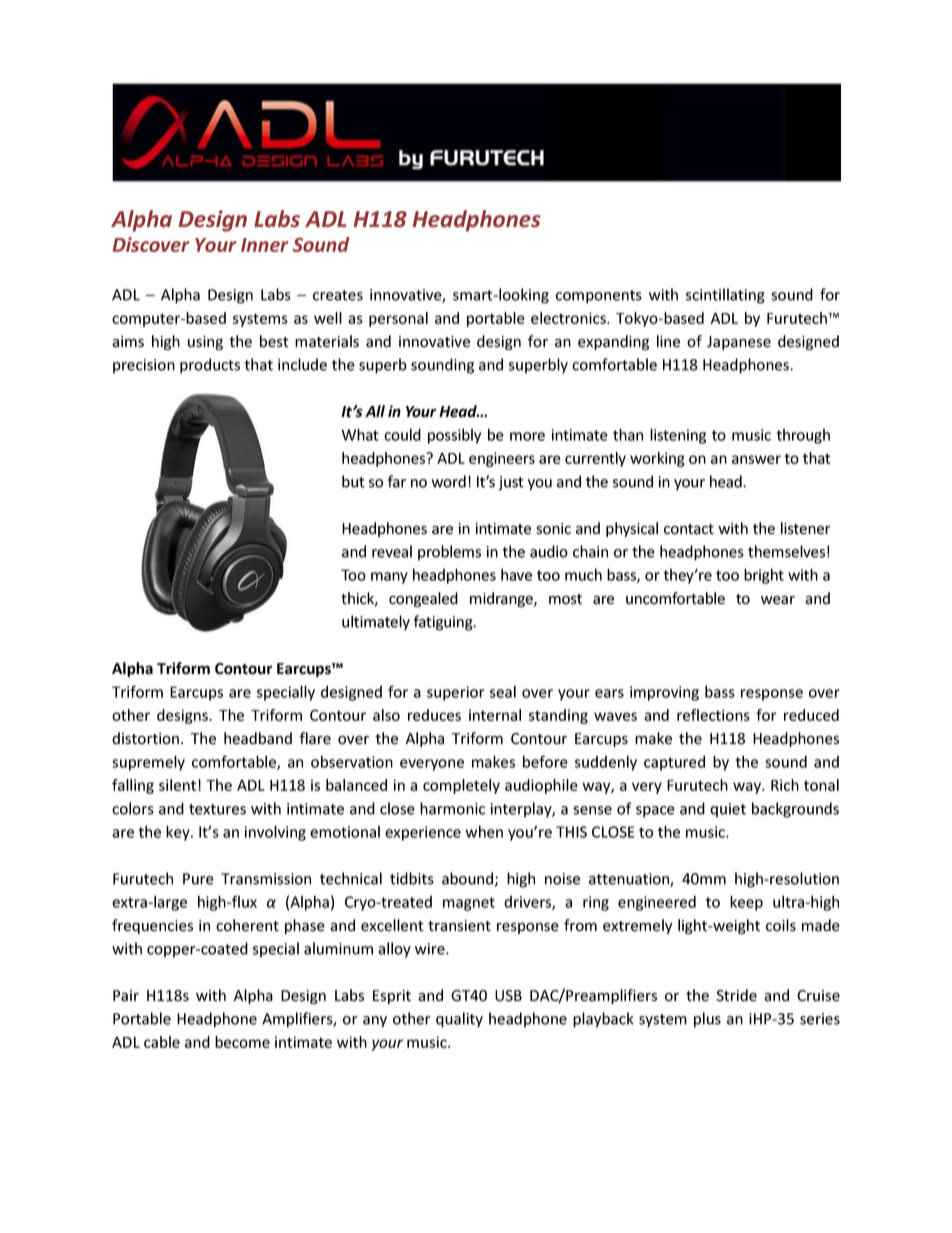  What do you see at coordinates (398, 319) in the screenshot?
I see `personal` at bounding box center [398, 319].
